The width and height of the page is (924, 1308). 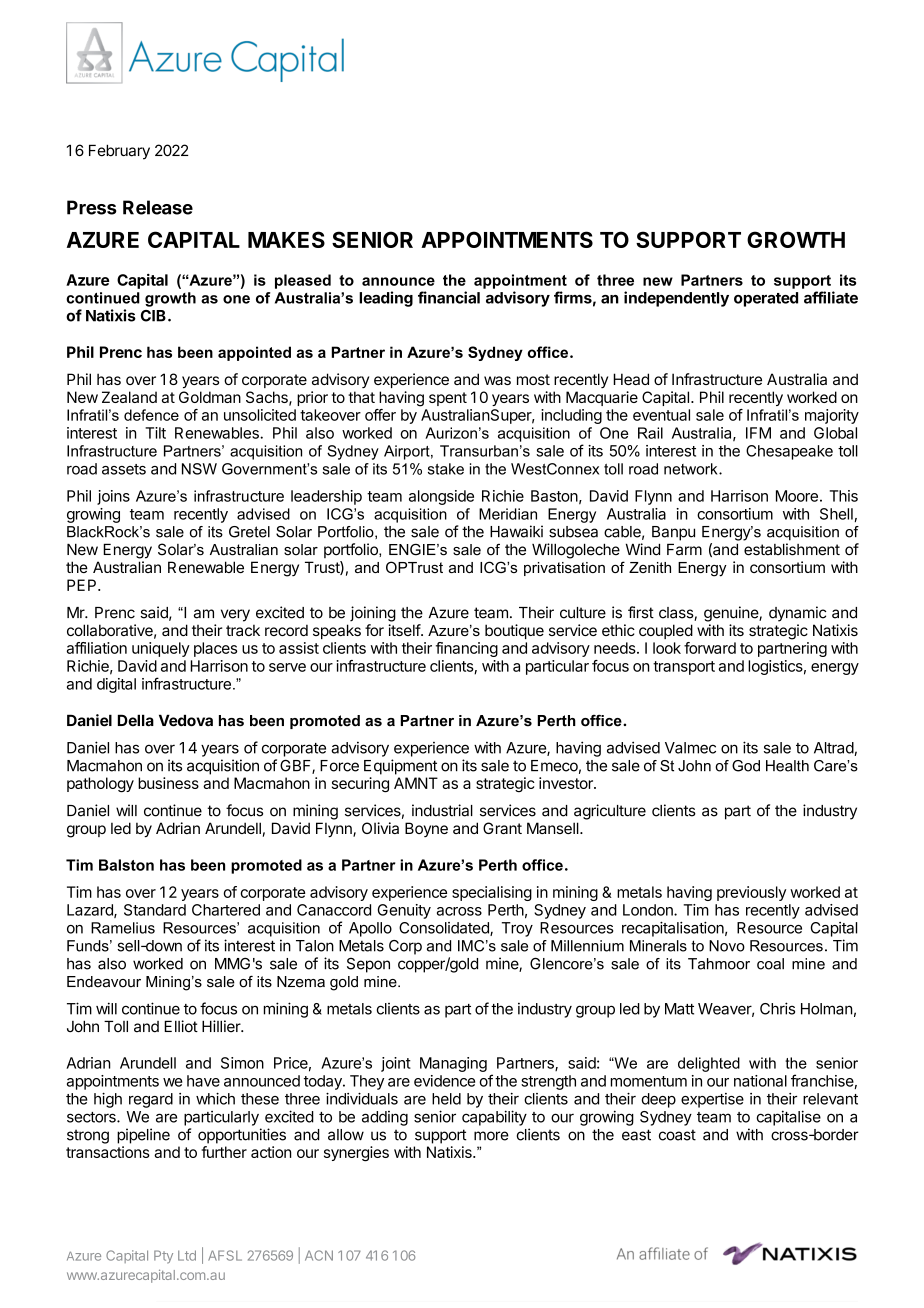 What do you see at coordinates (449, 297) in the page?
I see `financial` at bounding box center [449, 297].
